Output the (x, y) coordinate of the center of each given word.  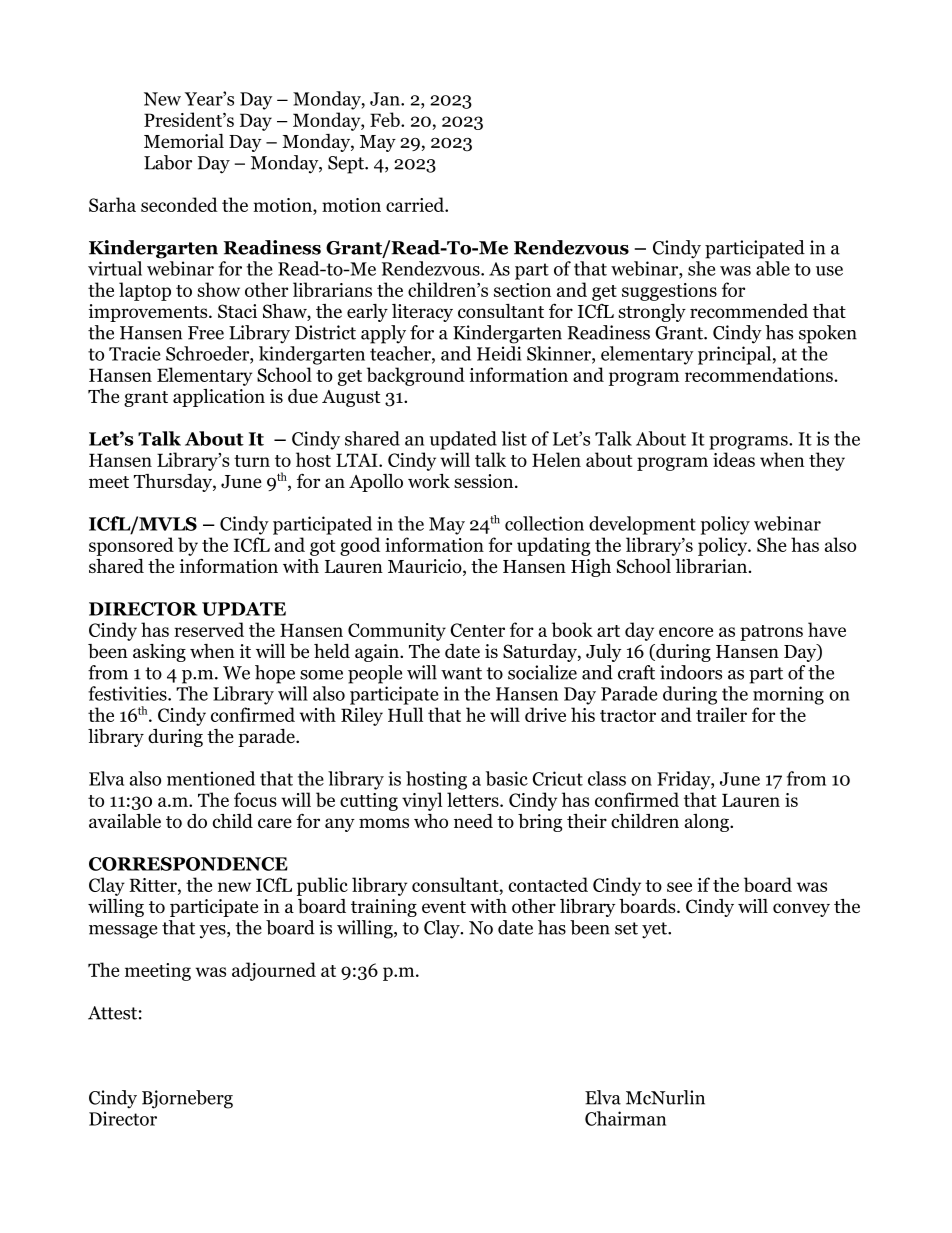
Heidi (499, 353)
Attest (112, 1013)
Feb (386, 119)
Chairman (625, 1118)
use (829, 271)
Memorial (184, 141)
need (473, 821)
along (708, 823)
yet (655, 930)
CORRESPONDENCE (188, 864)
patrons (771, 633)
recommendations (760, 374)
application (219, 398)
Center (477, 630)
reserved (209, 629)
